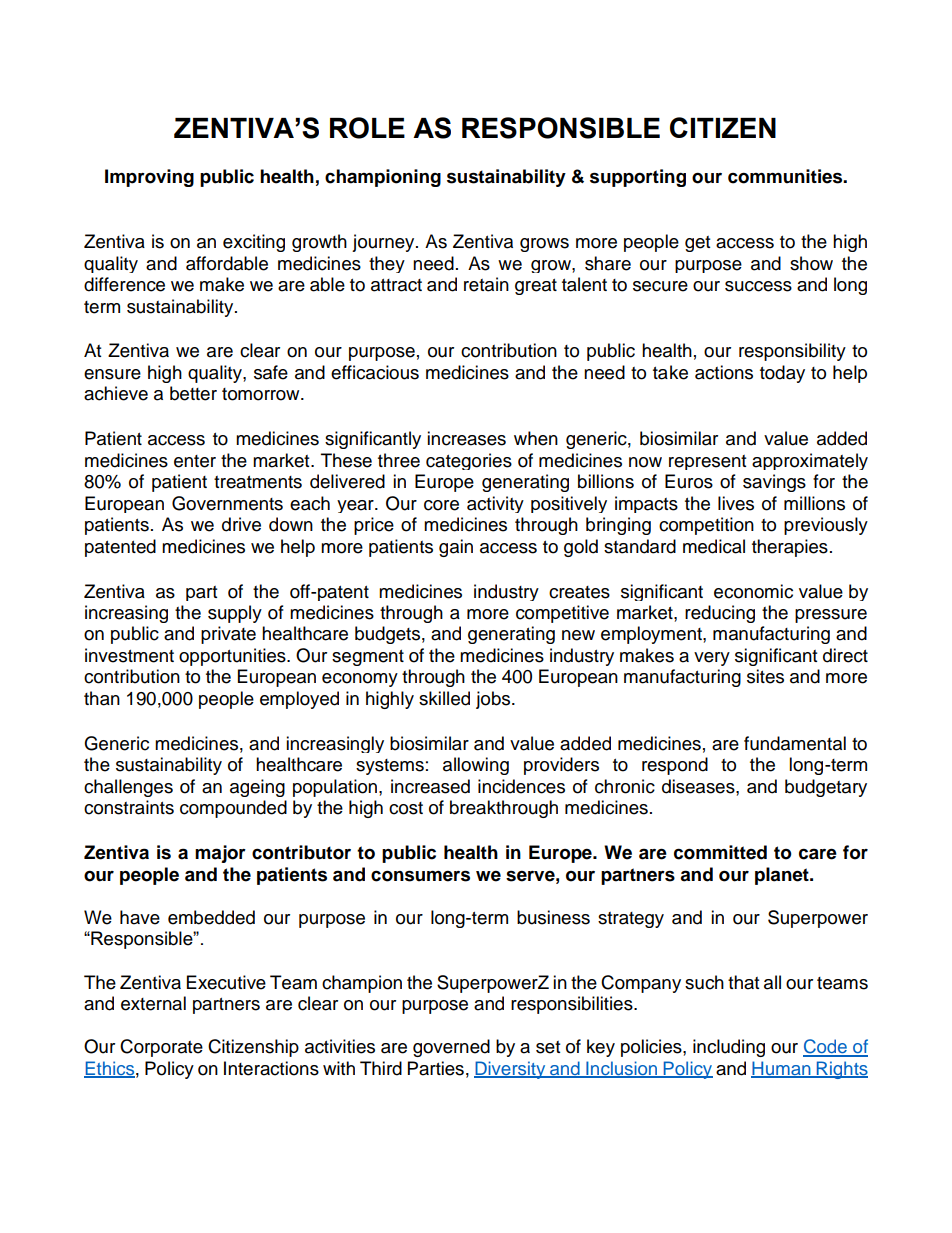 The height and width of the screenshot is (1233, 952). I want to click on jobs, so click(494, 700).
